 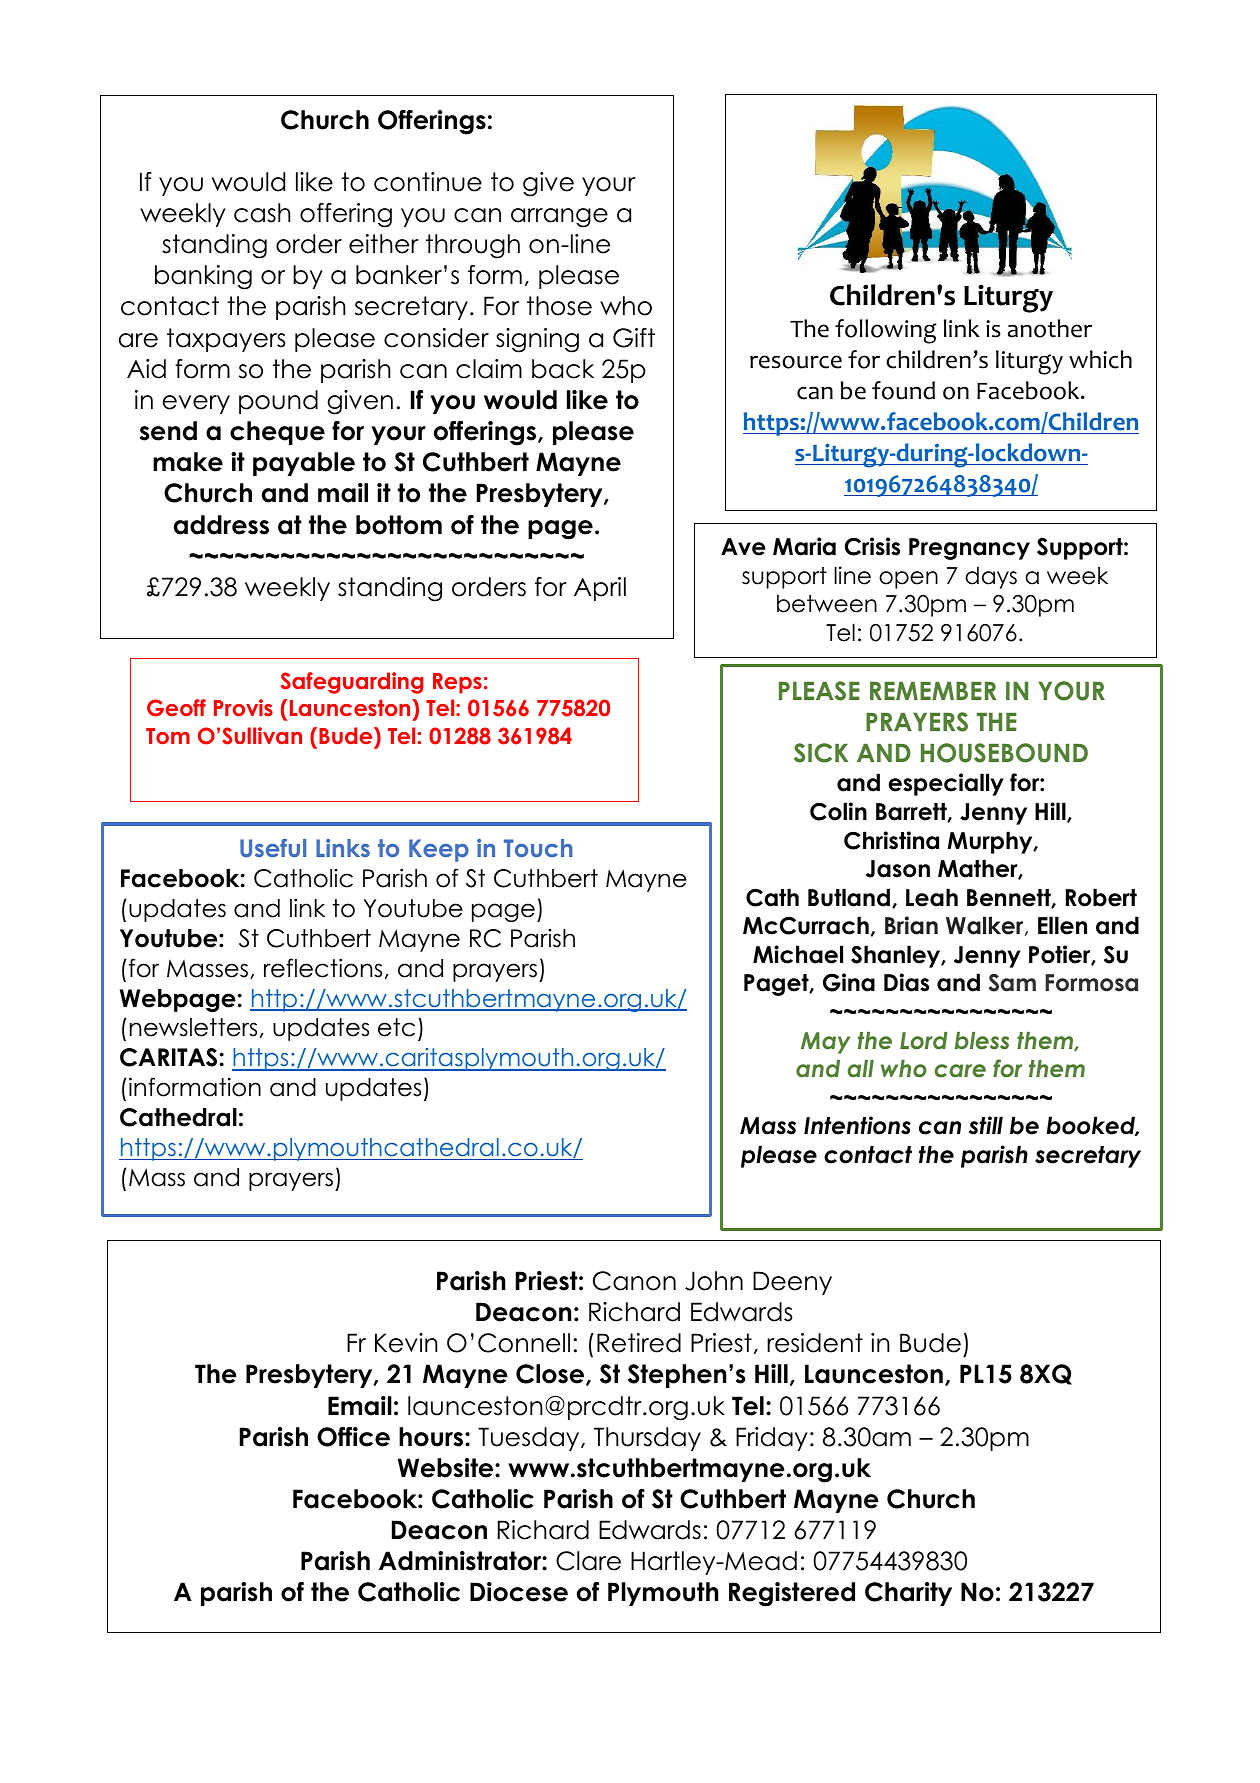 What do you see at coordinates (559, 218) in the screenshot?
I see `arrange` at bounding box center [559, 218].
